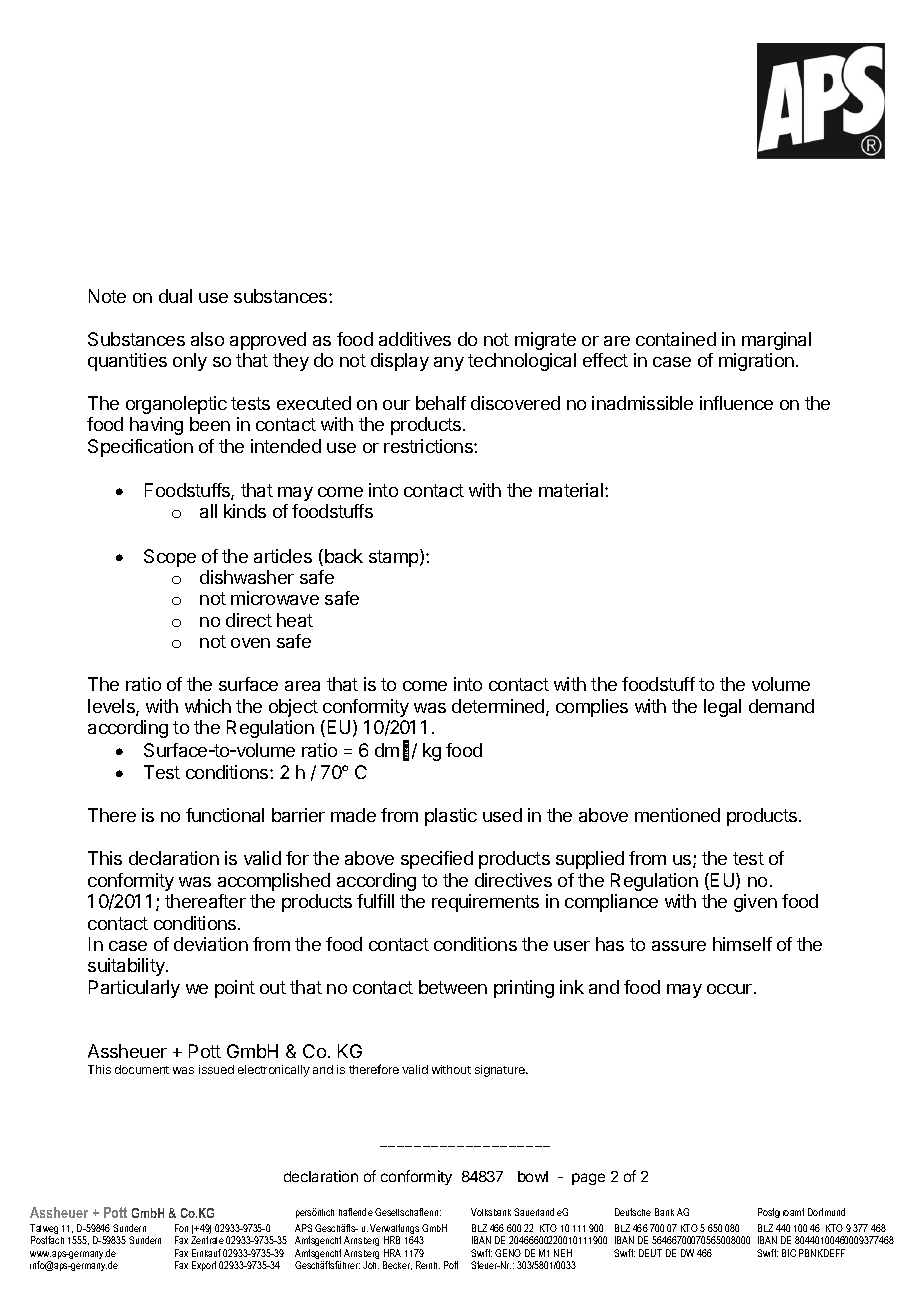 The image size is (924, 1308). What do you see at coordinates (508, 1253) in the screenshot?
I see `GENO` at bounding box center [508, 1253].
